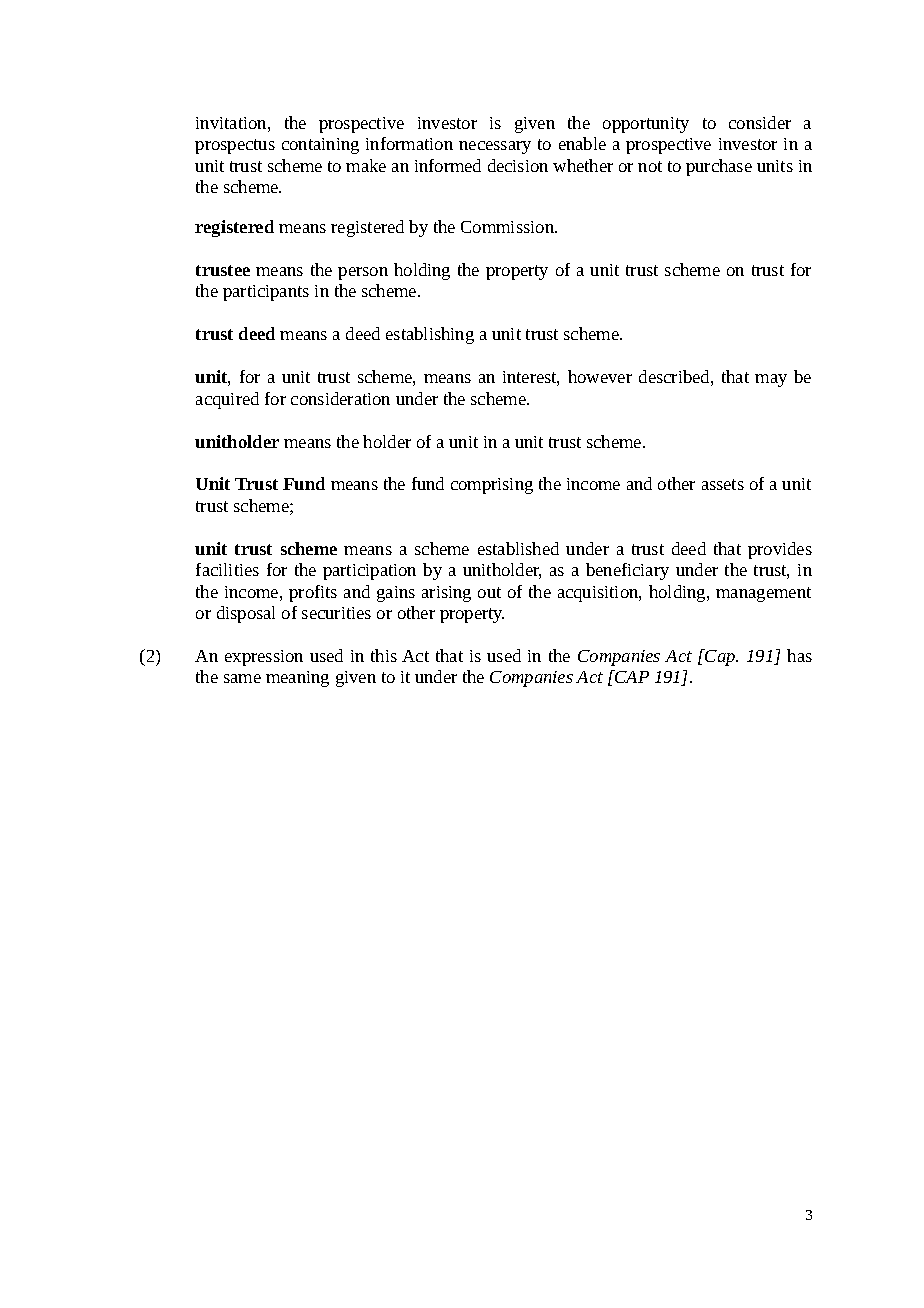  Describe the element at coordinates (384, 655) in the screenshot. I see `this` at that location.
